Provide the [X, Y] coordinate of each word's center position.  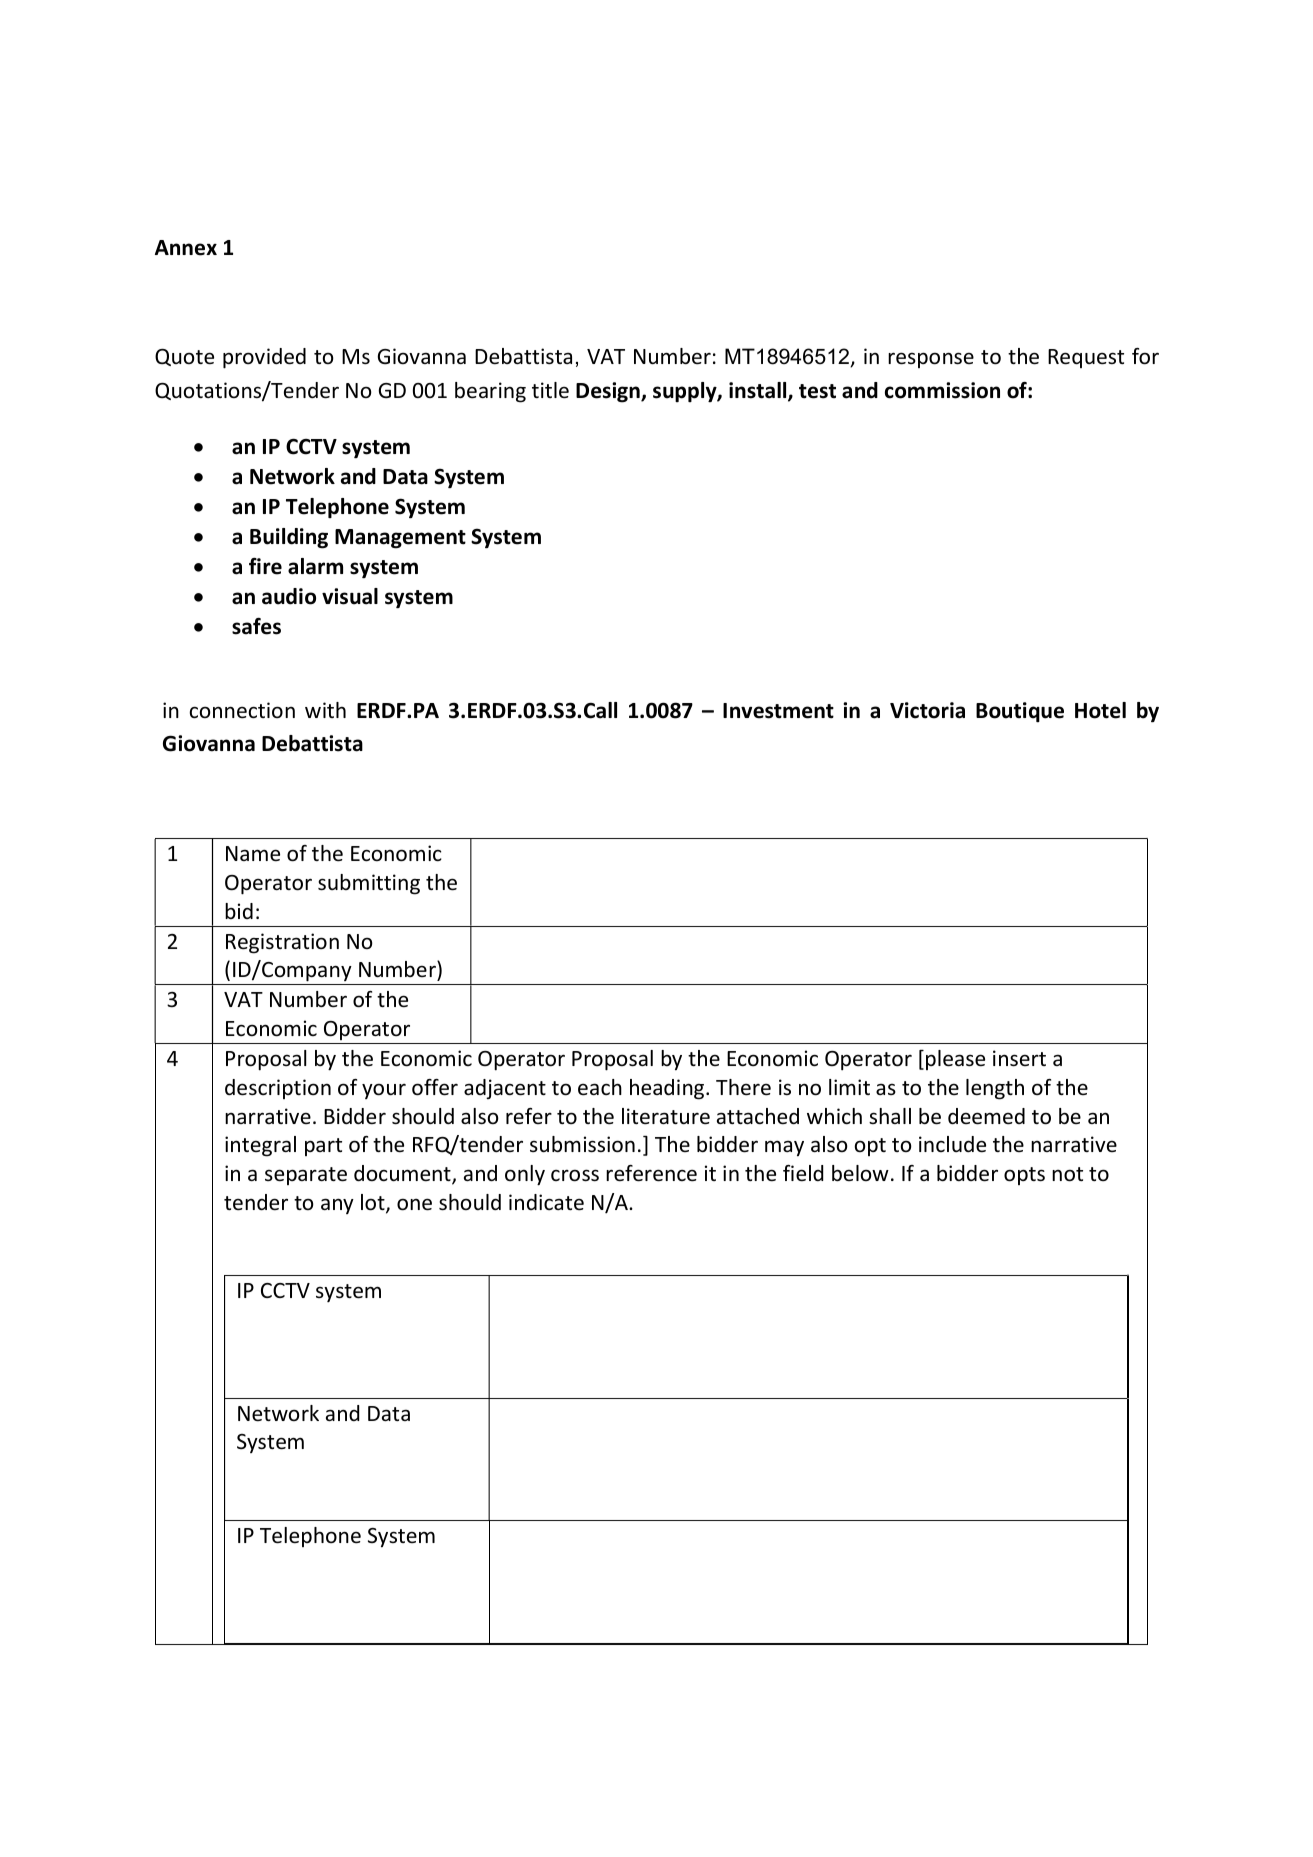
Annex [186, 248]
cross [575, 1175]
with [325, 710]
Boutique [1020, 712]
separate [306, 1176]
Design [609, 392]
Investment [778, 711]
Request [1086, 358]
